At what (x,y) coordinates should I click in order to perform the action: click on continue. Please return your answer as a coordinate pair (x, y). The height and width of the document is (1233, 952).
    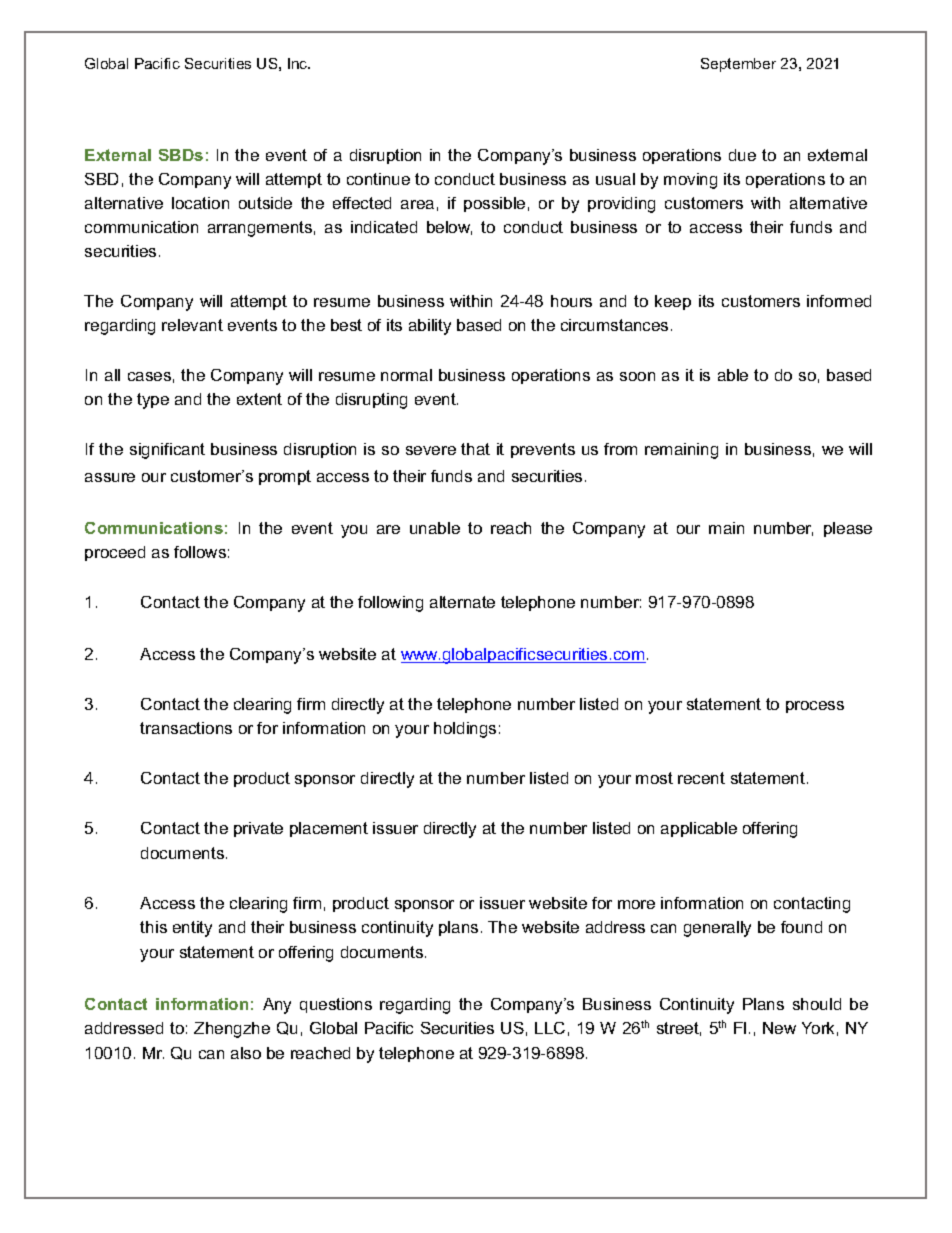
    Looking at the image, I should click on (378, 179).
